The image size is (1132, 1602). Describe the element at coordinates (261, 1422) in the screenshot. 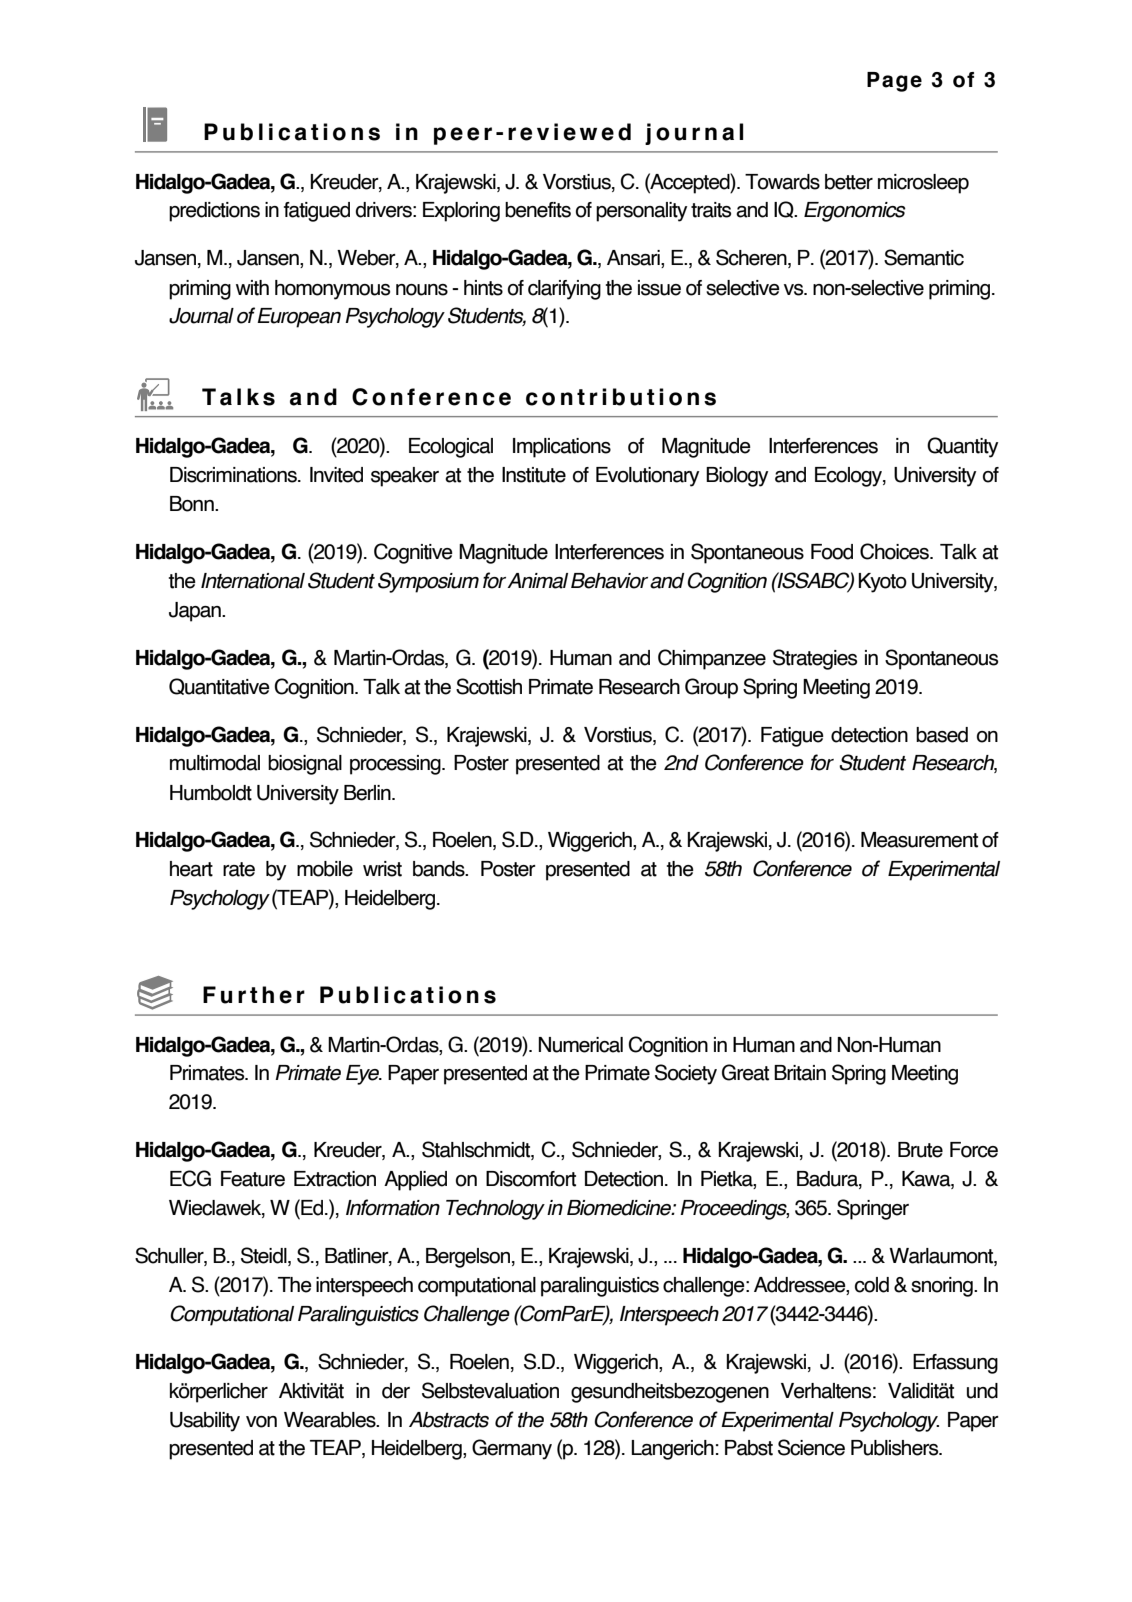

I see `von` at that location.
